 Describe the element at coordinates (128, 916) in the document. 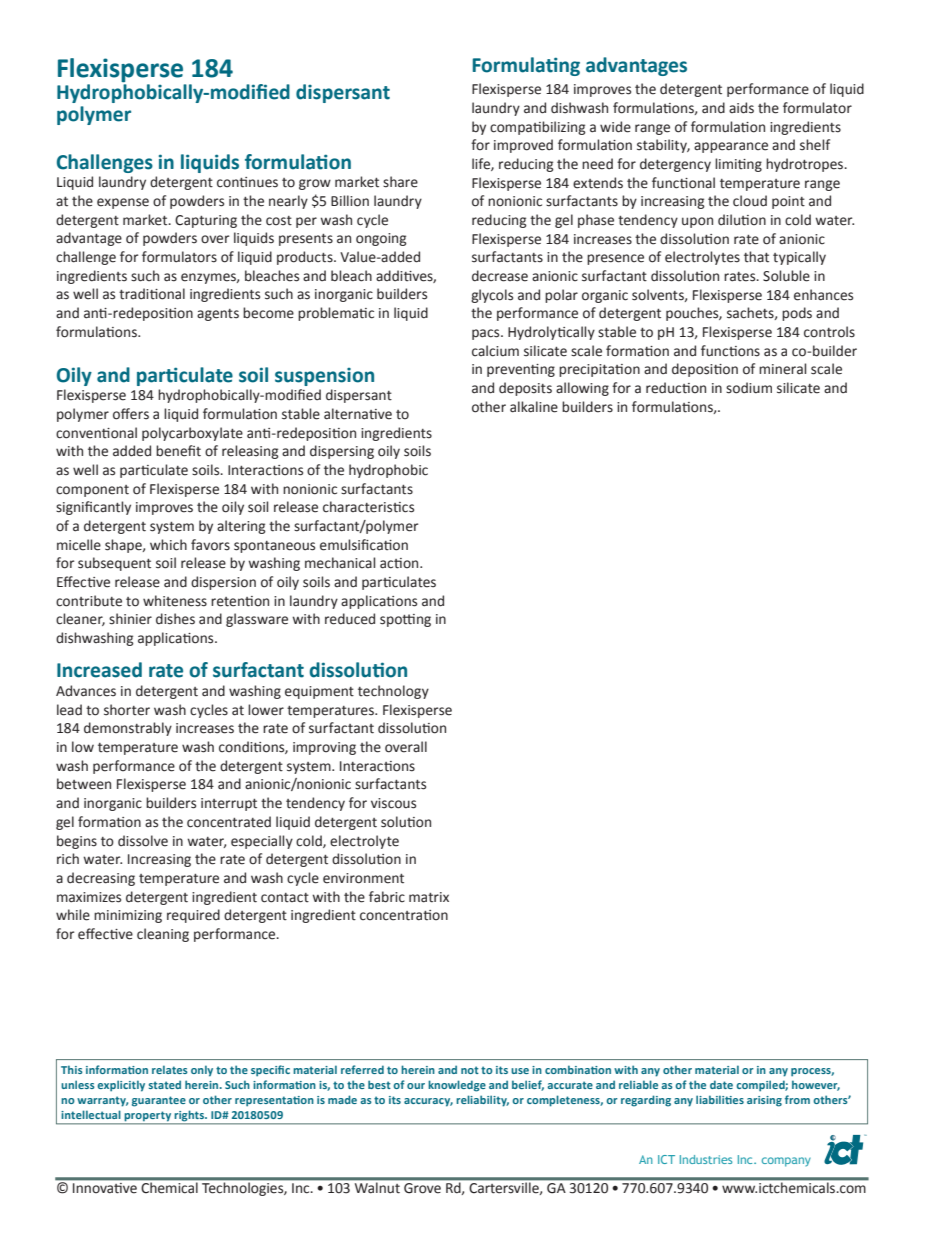

I see `minimizing` at that location.
